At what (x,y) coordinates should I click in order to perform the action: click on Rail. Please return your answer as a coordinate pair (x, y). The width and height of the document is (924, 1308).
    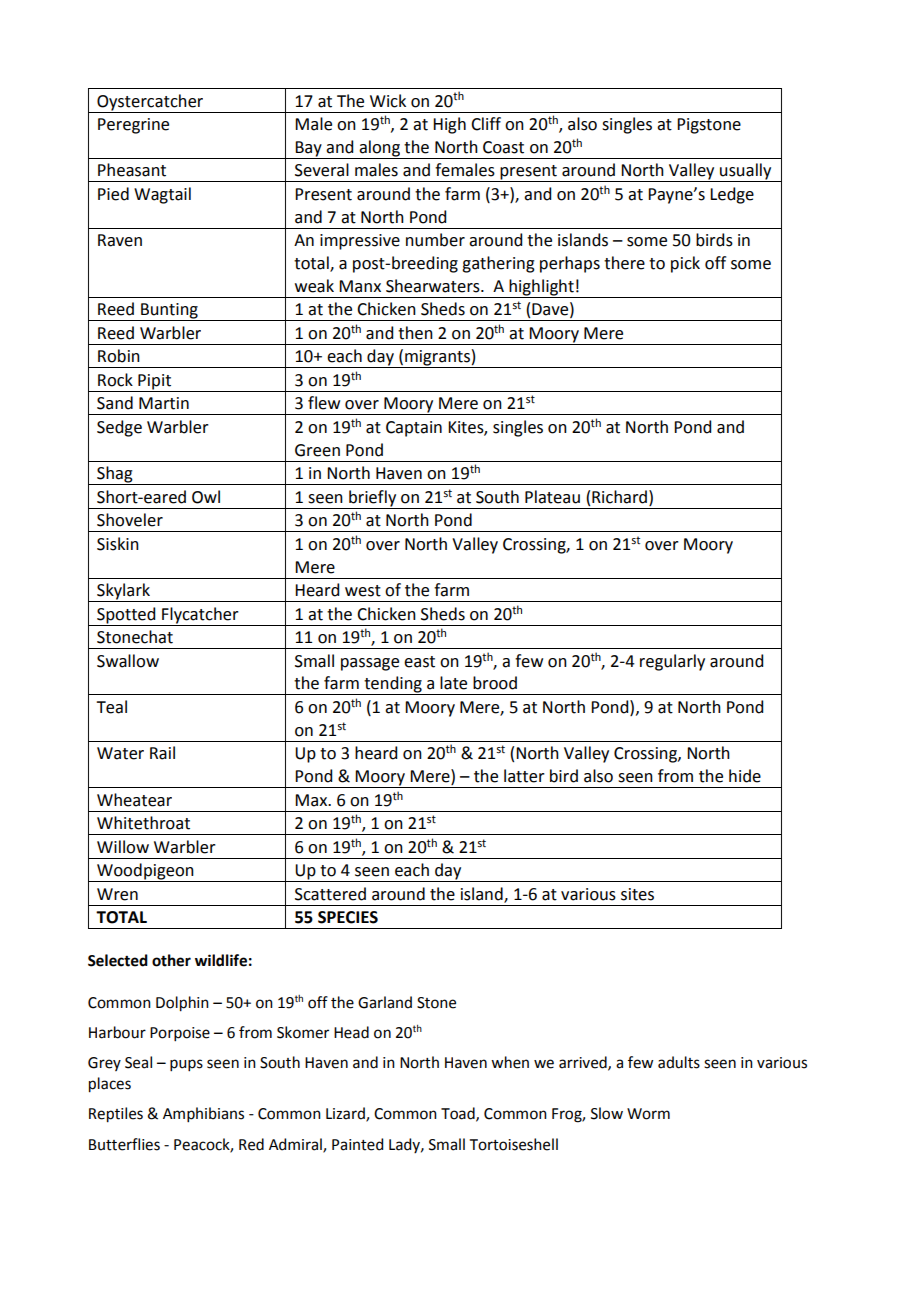
    Looking at the image, I should click on (162, 753).
